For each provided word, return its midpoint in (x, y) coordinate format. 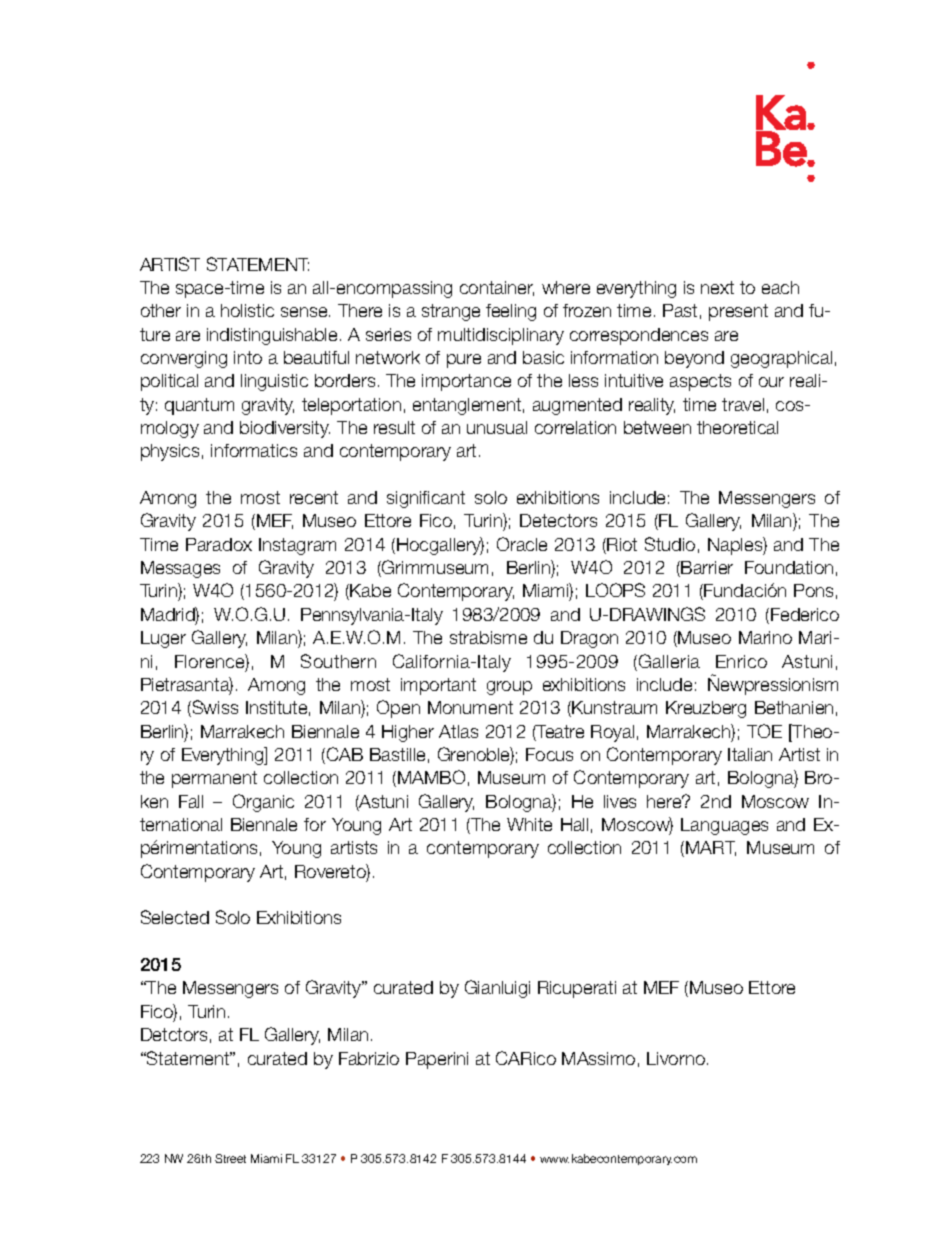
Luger (163, 639)
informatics (254, 450)
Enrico (741, 661)
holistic (247, 310)
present (738, 312)
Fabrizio (369, 1058)
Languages (724, 826)
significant (426, 499)
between (657, 427)
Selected (175, 917)
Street (230, 1158)
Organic (263, 803)
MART (711, 848)
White (529, 824)
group (509, 688)
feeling (511, 312)
